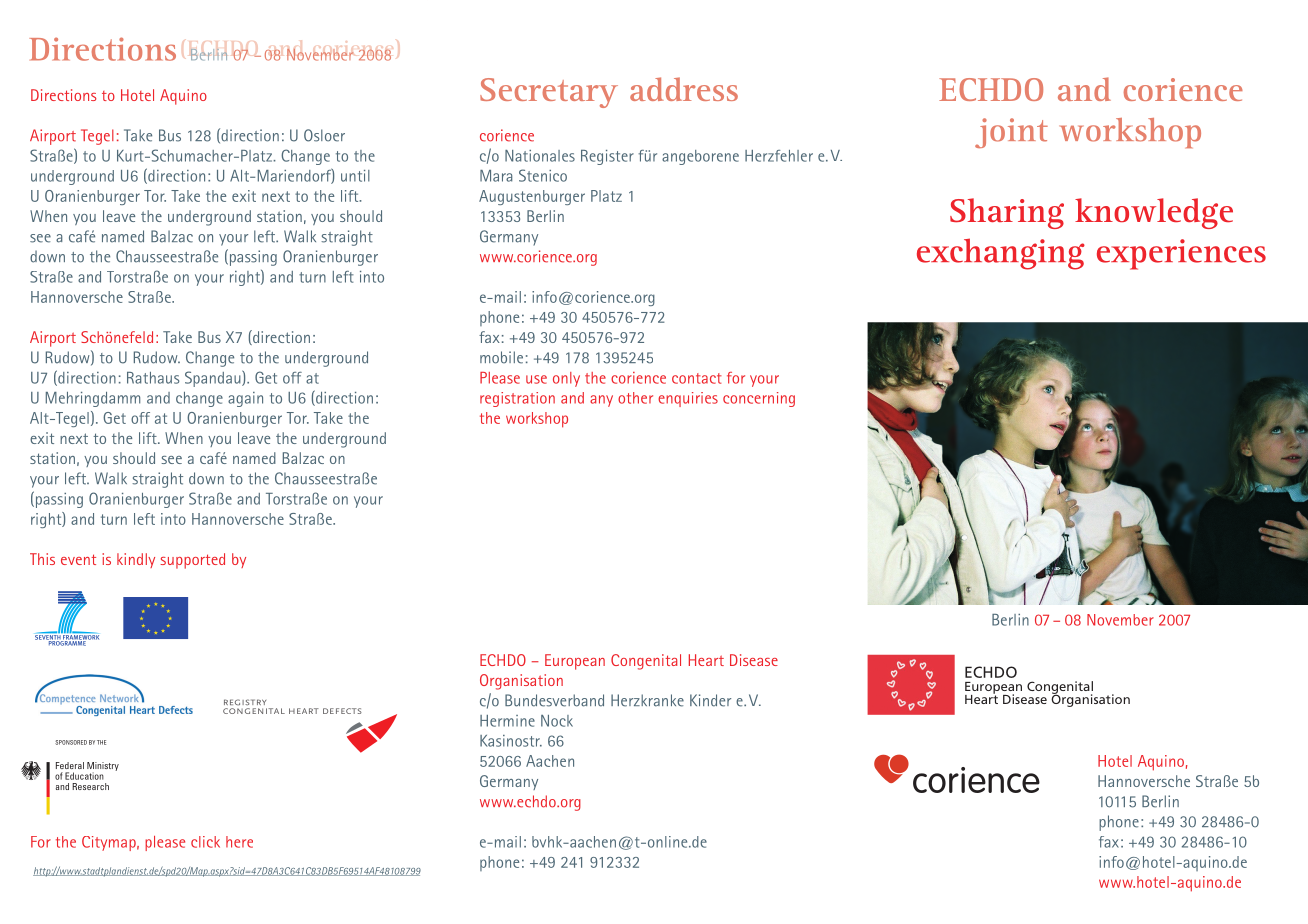  Describe the element at coordinates (239, 842) in the screenshot. I see `here` at that location.
